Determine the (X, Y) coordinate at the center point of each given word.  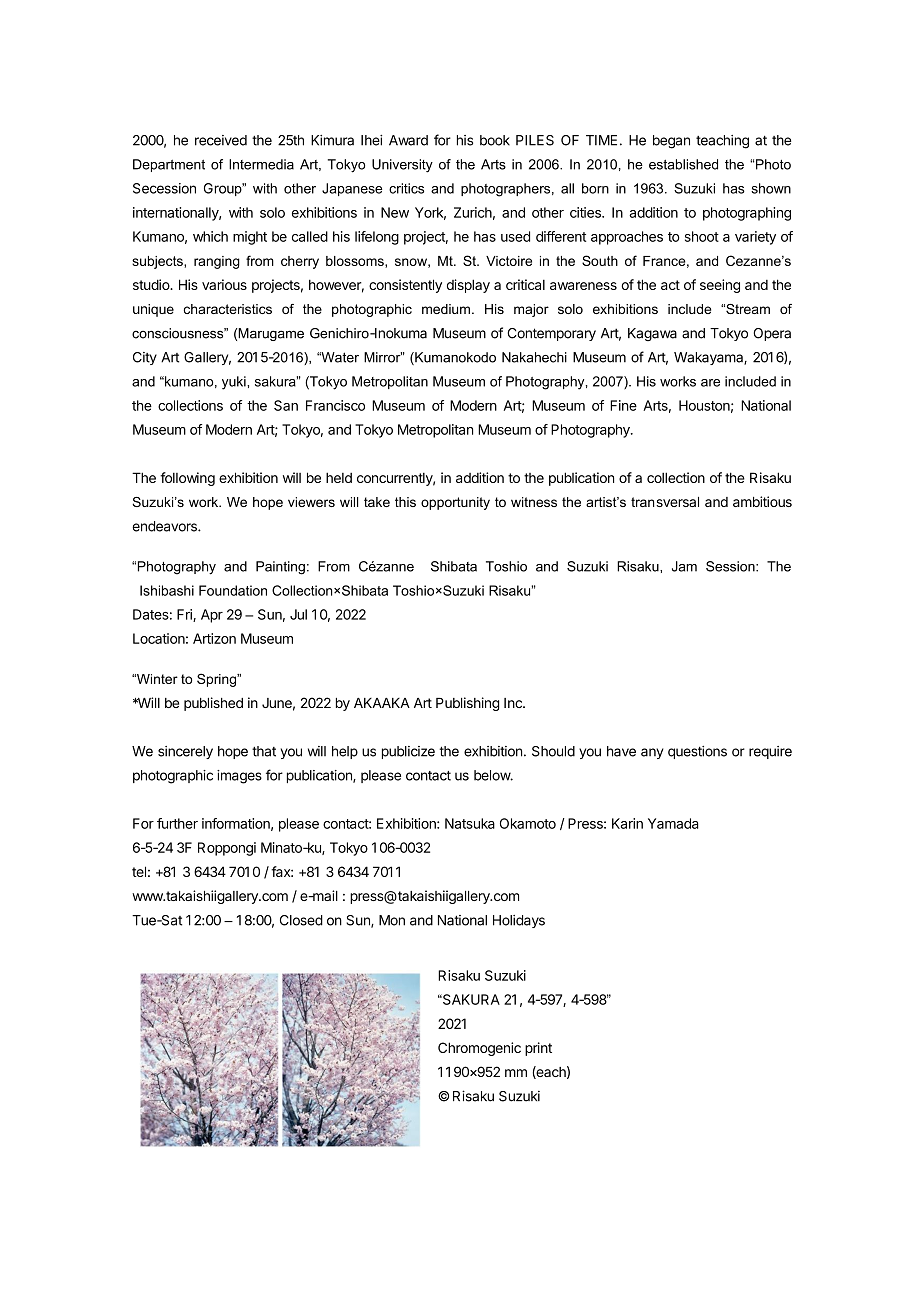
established (683, 164)
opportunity (455, 503)
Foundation (233, 590)
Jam (684, 566)
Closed (301, 920)
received (221, 140)
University (402, 166)
